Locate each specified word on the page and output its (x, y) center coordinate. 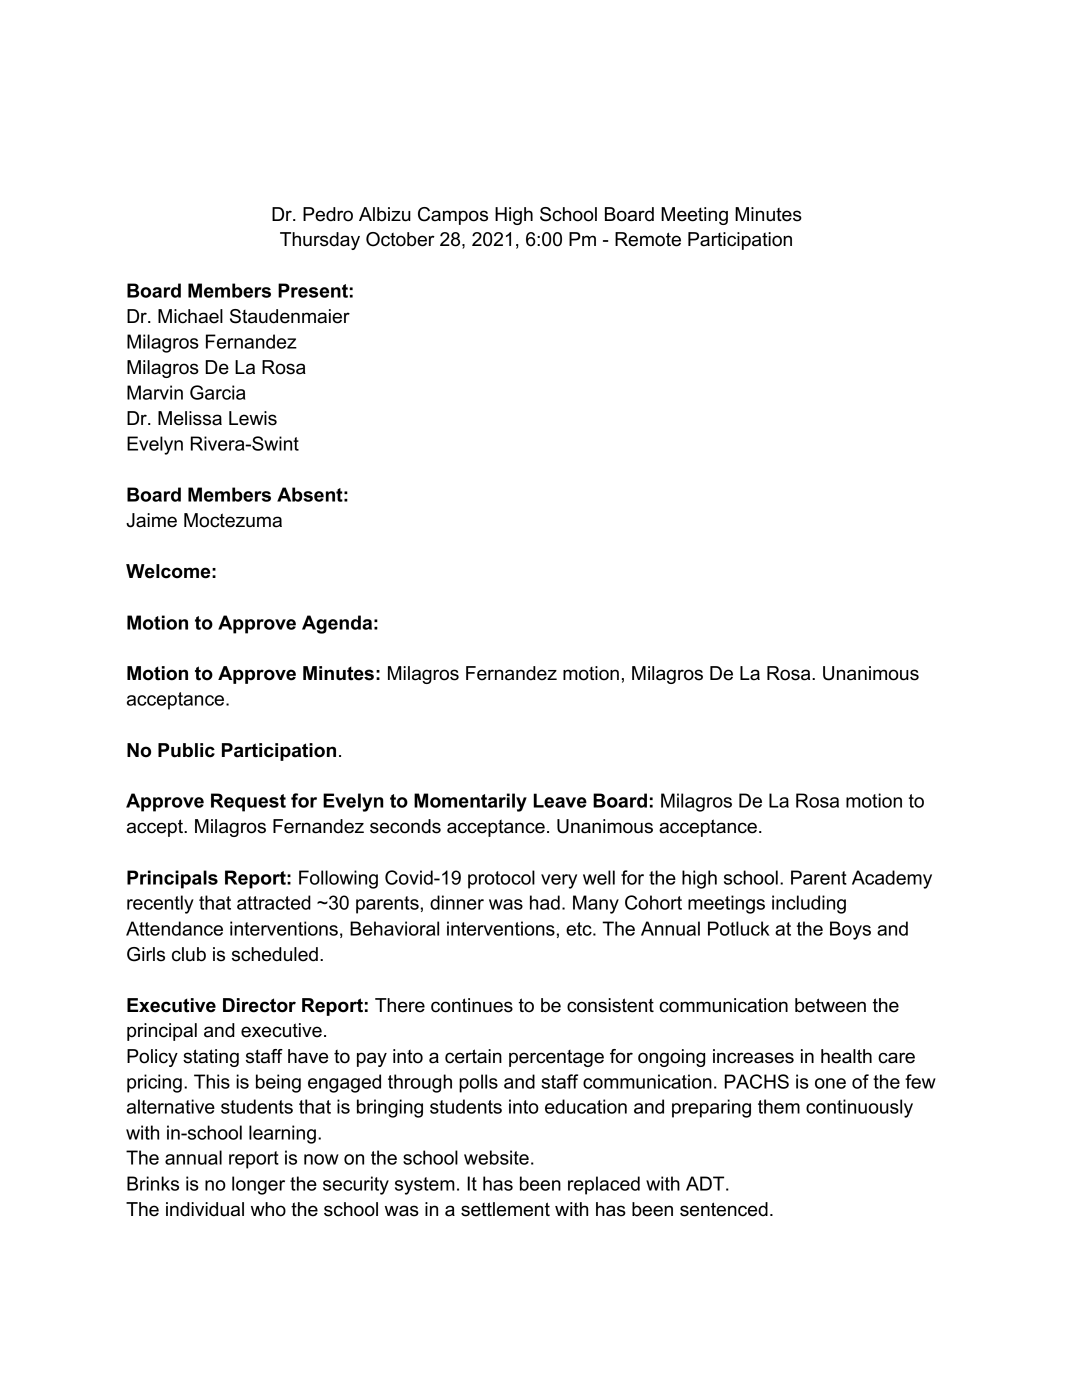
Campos (453, 216)
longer (258, 1185)
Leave (560, 800)
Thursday (320, 241)
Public (186, 750)
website (496, 1157)
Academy (892, 879)
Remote (648, 239)
